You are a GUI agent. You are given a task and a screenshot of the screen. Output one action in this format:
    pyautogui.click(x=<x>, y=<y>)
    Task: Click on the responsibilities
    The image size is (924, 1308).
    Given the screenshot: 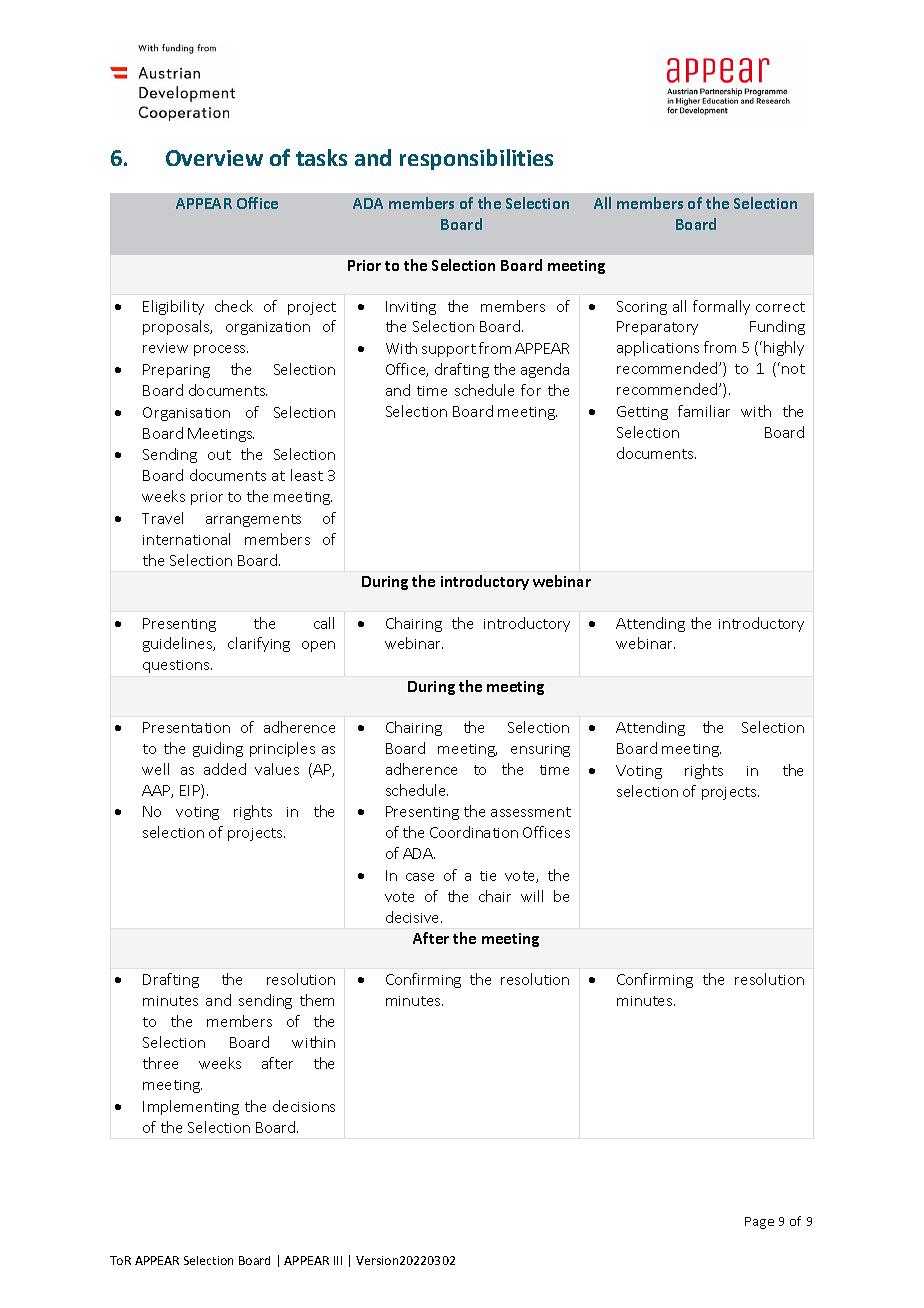 What is the action you would take?
    pyautogui.click(x=476, y=159)
